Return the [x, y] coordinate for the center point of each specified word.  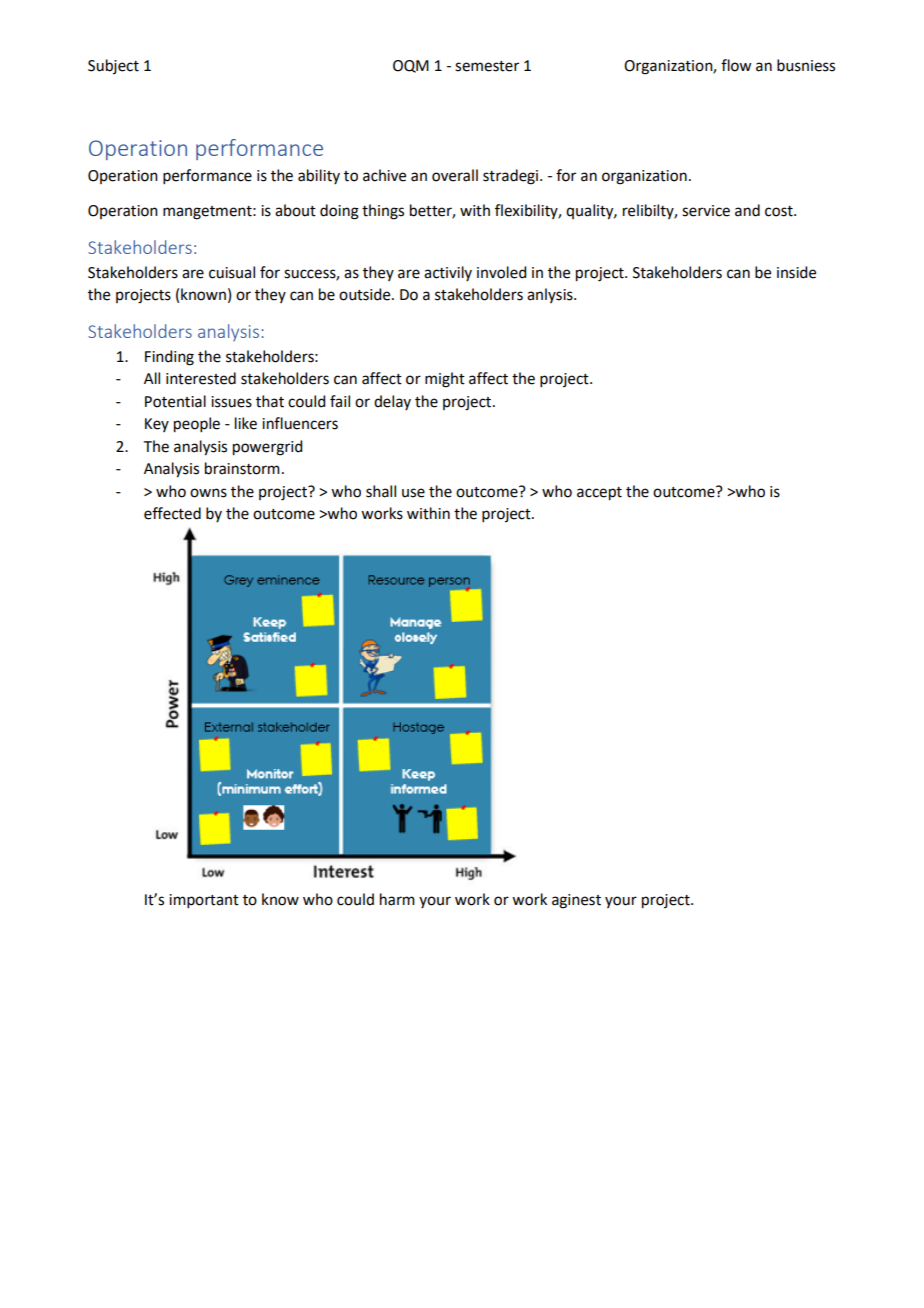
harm [397, 899]
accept [599, 494]
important [204, 901]
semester [487, 66]
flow [736, 65]
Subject [113, 66]
